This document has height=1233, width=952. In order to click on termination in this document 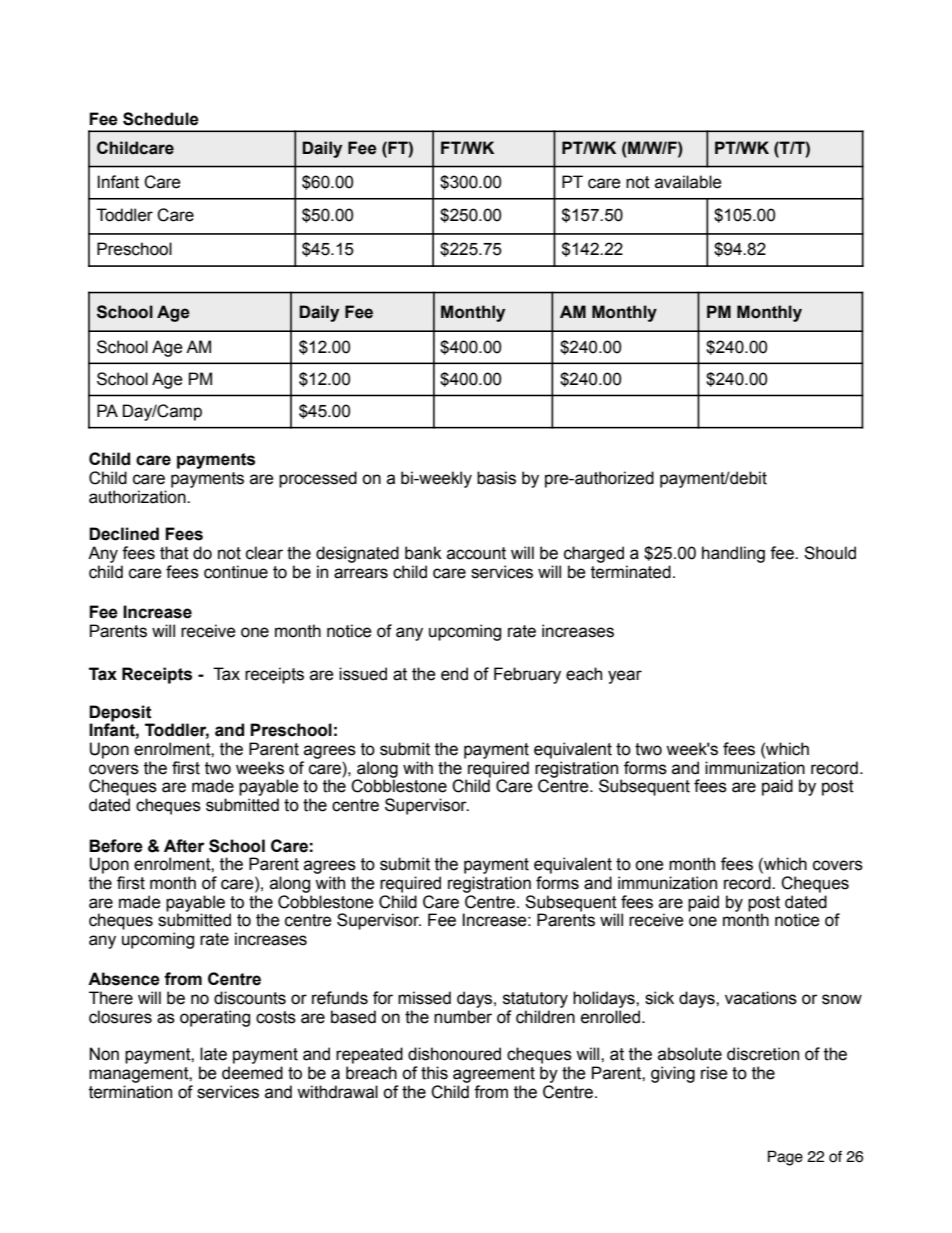, I will do `click(130, 1092)`.
